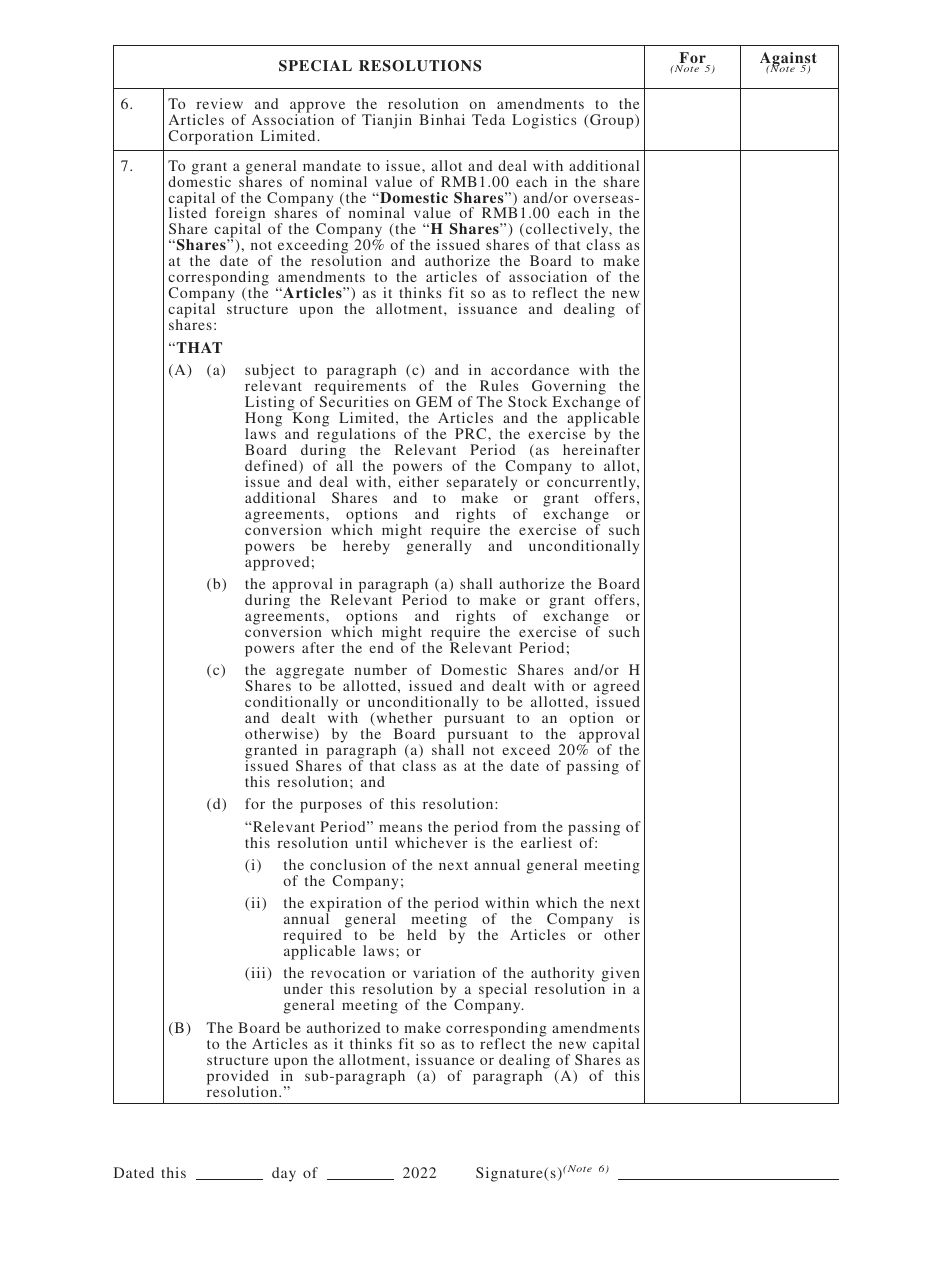 This screenshot has height=1270, width=952. Describe the element at coordinates (499, 385) in the screenshot. I see `Rules` at that location.
